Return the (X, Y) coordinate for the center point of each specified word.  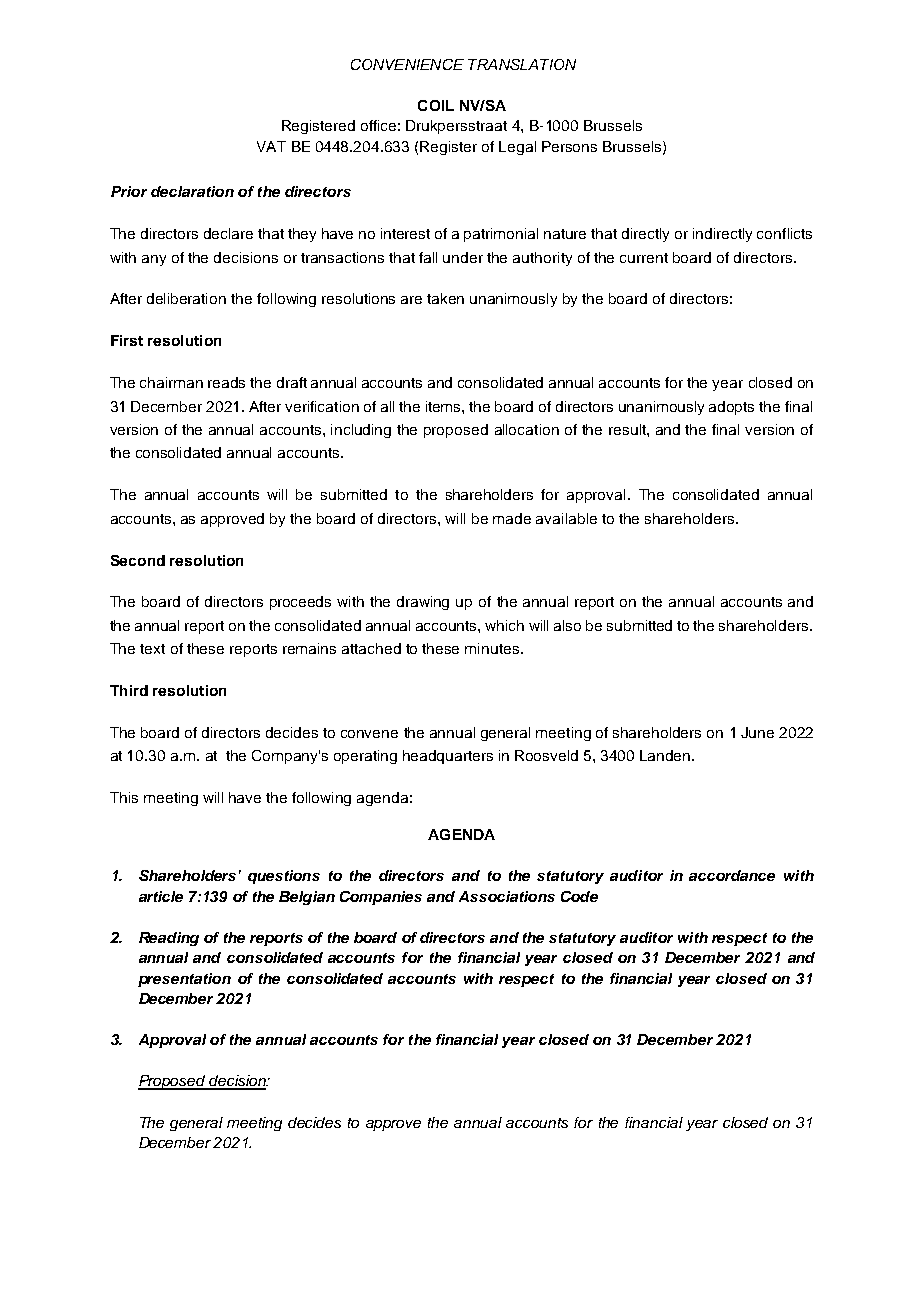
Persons (569, 146)
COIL (436, 105)
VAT (271, 146)
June (757, 732)
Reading (169, 939)
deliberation (186, 298)
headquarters (448, 757)
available (566, 518)
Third (129, 690)
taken (445, 298)
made (512, 518)
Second (138, 560)
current (644, 258)
